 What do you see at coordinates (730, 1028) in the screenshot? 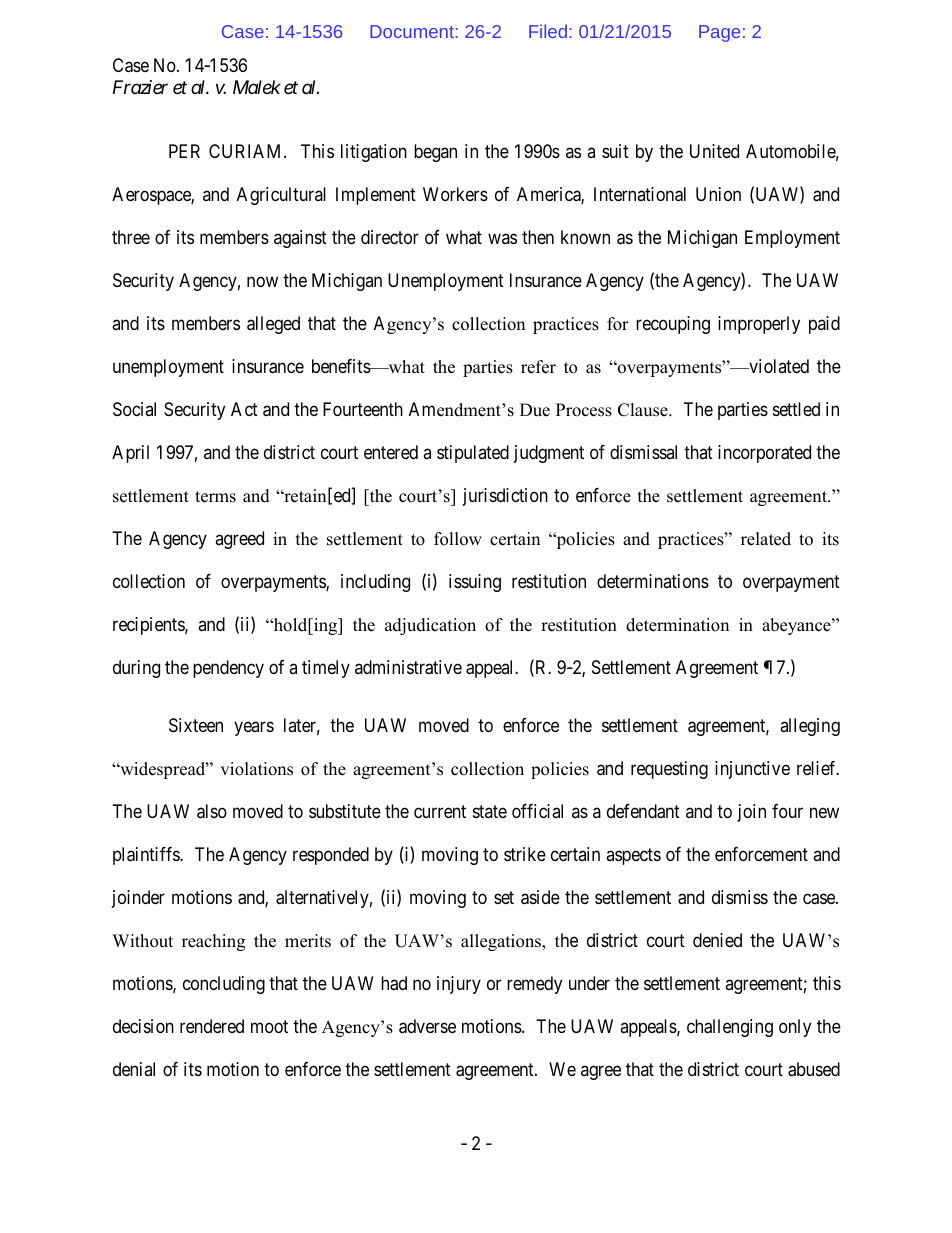
I see `challenging` at bounding box center [730, 1028].
